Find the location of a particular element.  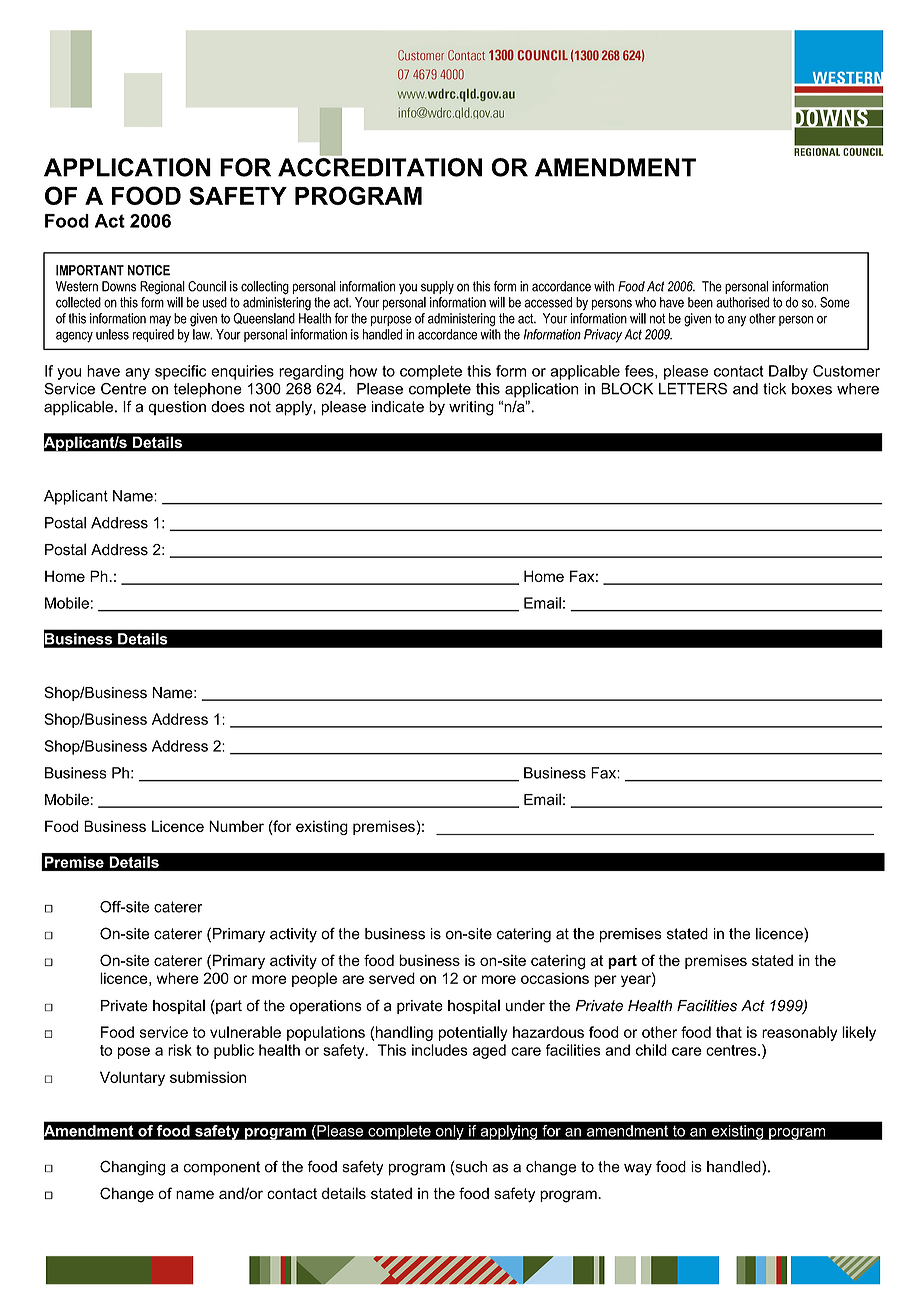

occasions is located at coordinates (555, 978).
